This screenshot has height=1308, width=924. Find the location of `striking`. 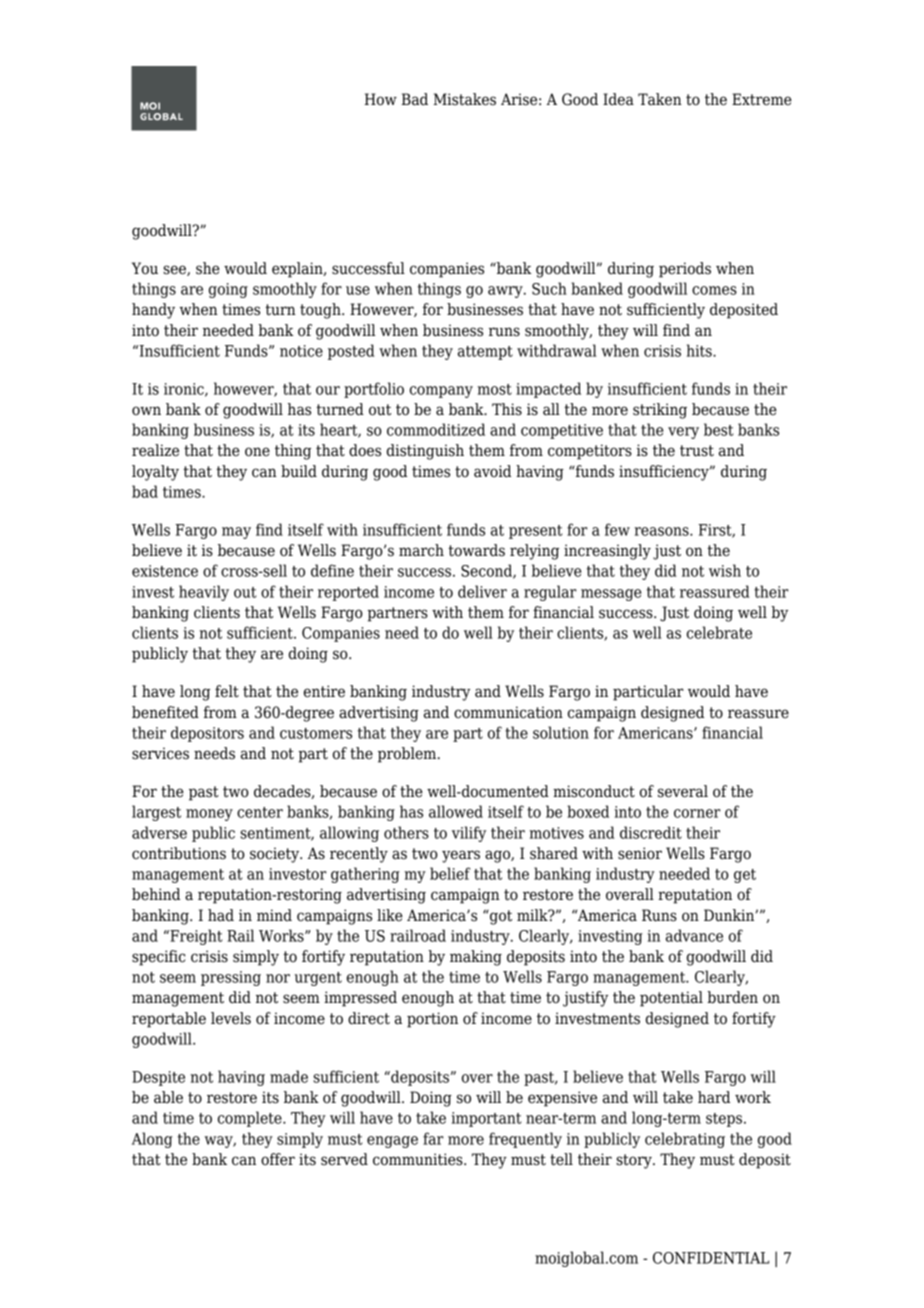

striking is located at coordinates (660, 411).
